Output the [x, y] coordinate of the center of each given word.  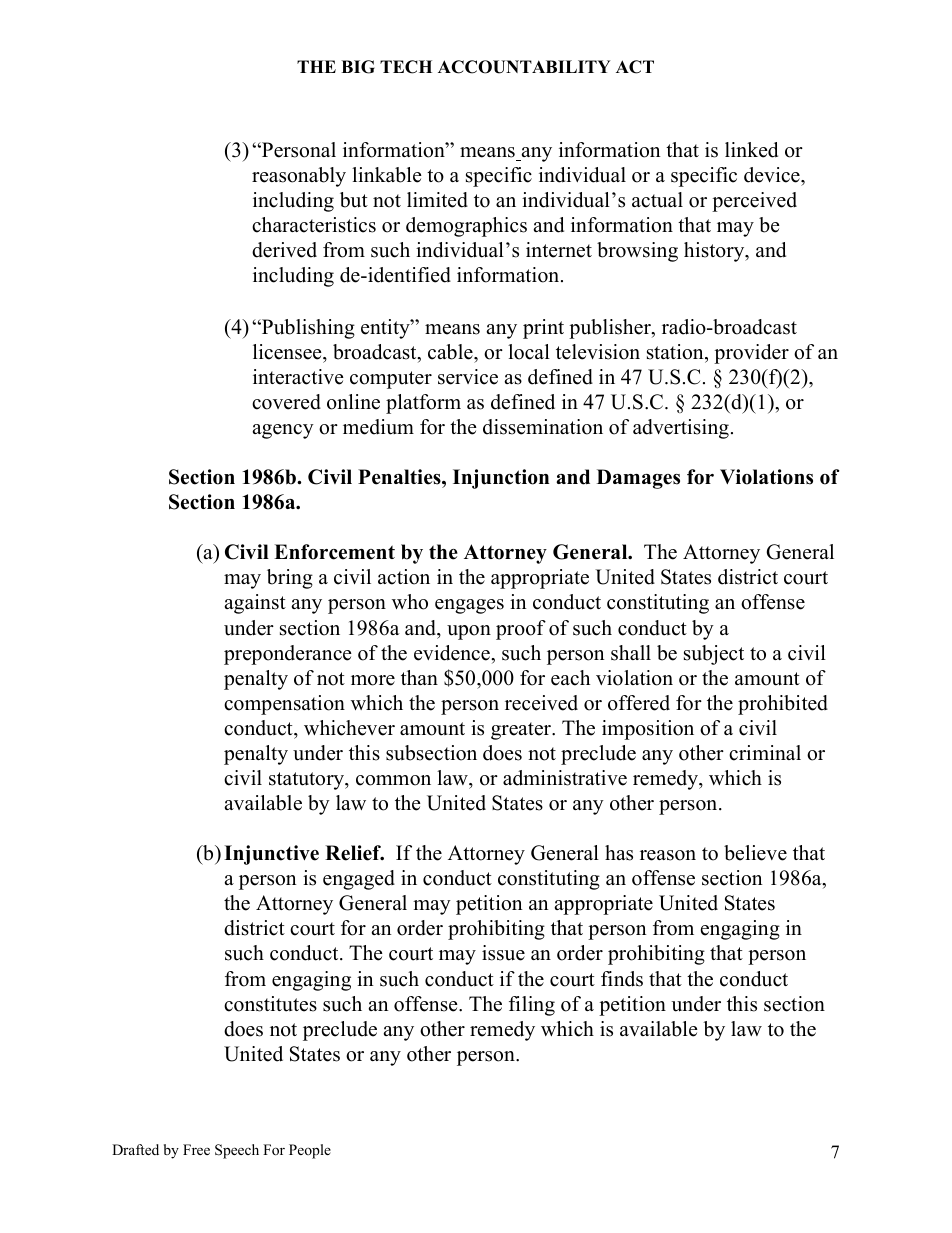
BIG [358, 67]
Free [196, 1149]
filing [532, 1006]
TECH [406, 67]
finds [622, 979]
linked [751, 150]
